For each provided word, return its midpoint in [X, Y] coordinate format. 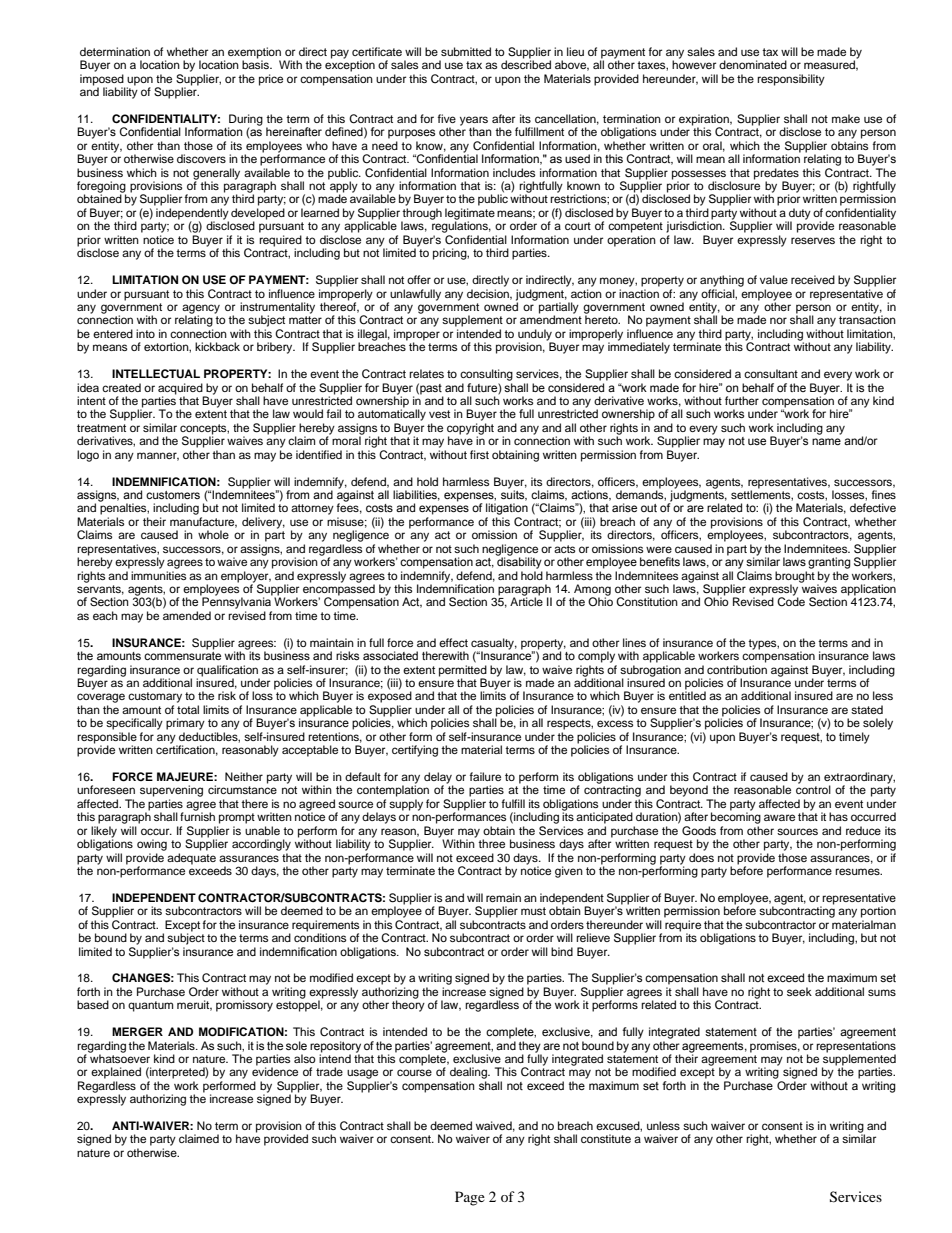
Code [791, 601]
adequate [191, 859]
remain [503, 897]
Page [470, 1198]
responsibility [791, 80]
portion [878, 912]
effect [453, 642]
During [245, 121]
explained [116, 1073]
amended [187, 615]
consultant [771, 373]
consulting [486, 375]
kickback [217, 346]
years [474, 122]
